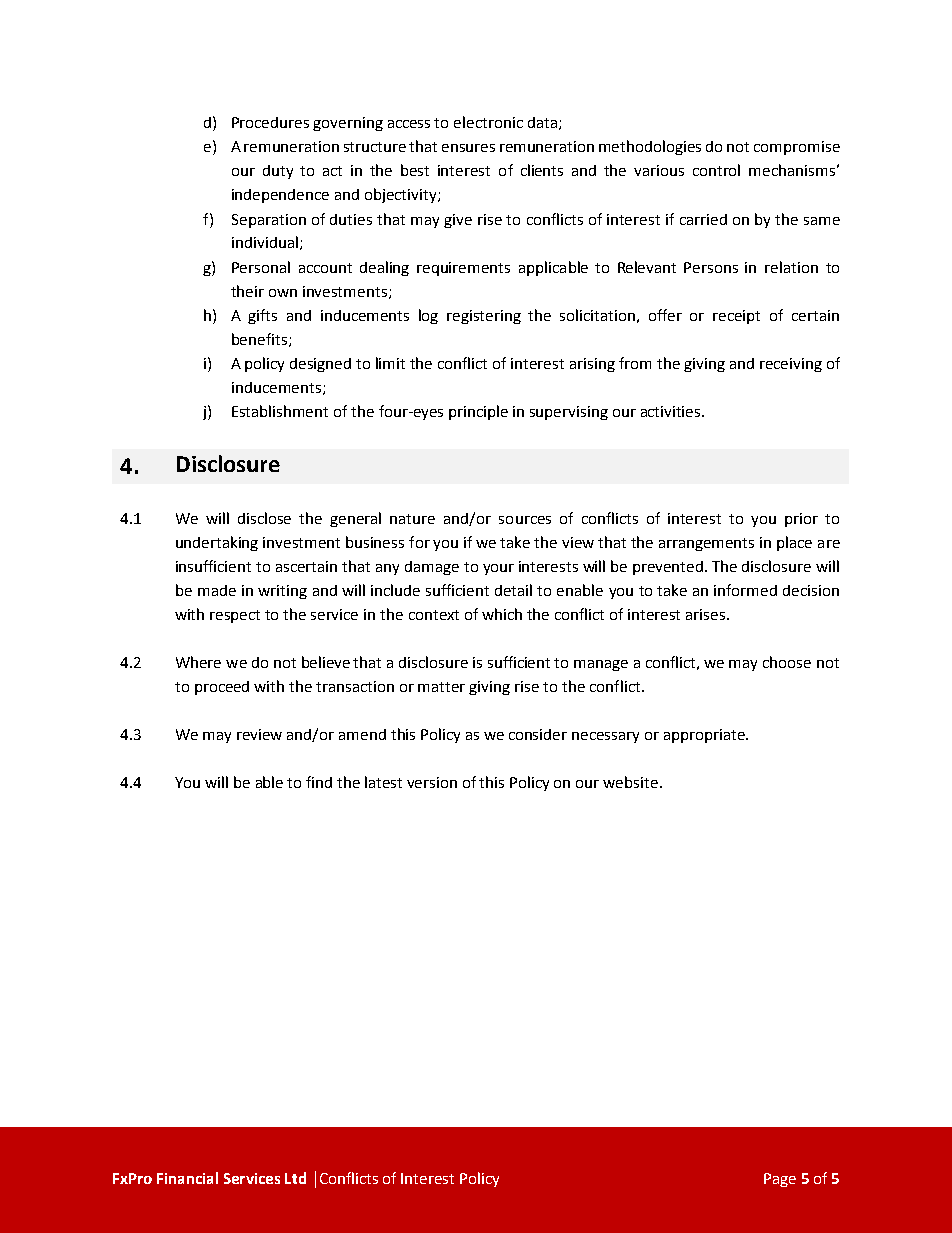 The width and height of the screenshot is (952, 1233). I want to click on website, so click(630, 782).
